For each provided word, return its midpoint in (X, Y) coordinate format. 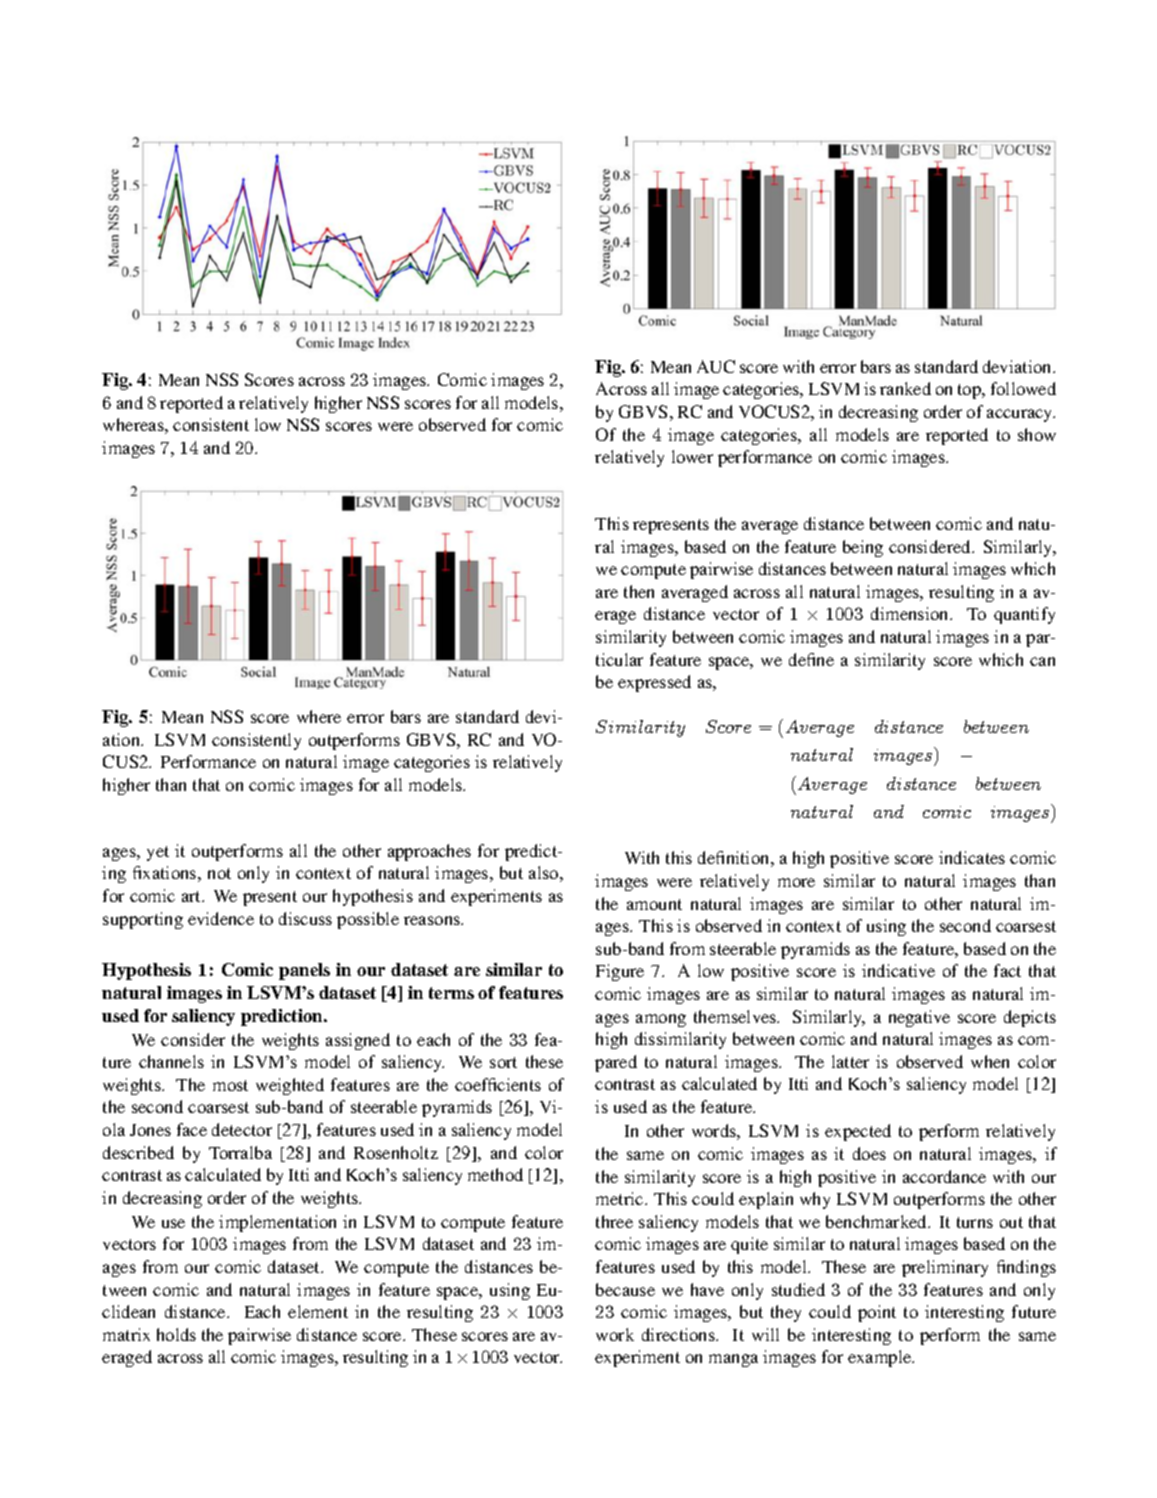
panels (304, 971)
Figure (620, 972)
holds (176, 1334)
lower (692, 456)
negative (919, 1018)
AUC (716, 366)
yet (158, 853)
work (615, 1334)
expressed (654, 683)
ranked (905, 388)
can (1042, 661)
